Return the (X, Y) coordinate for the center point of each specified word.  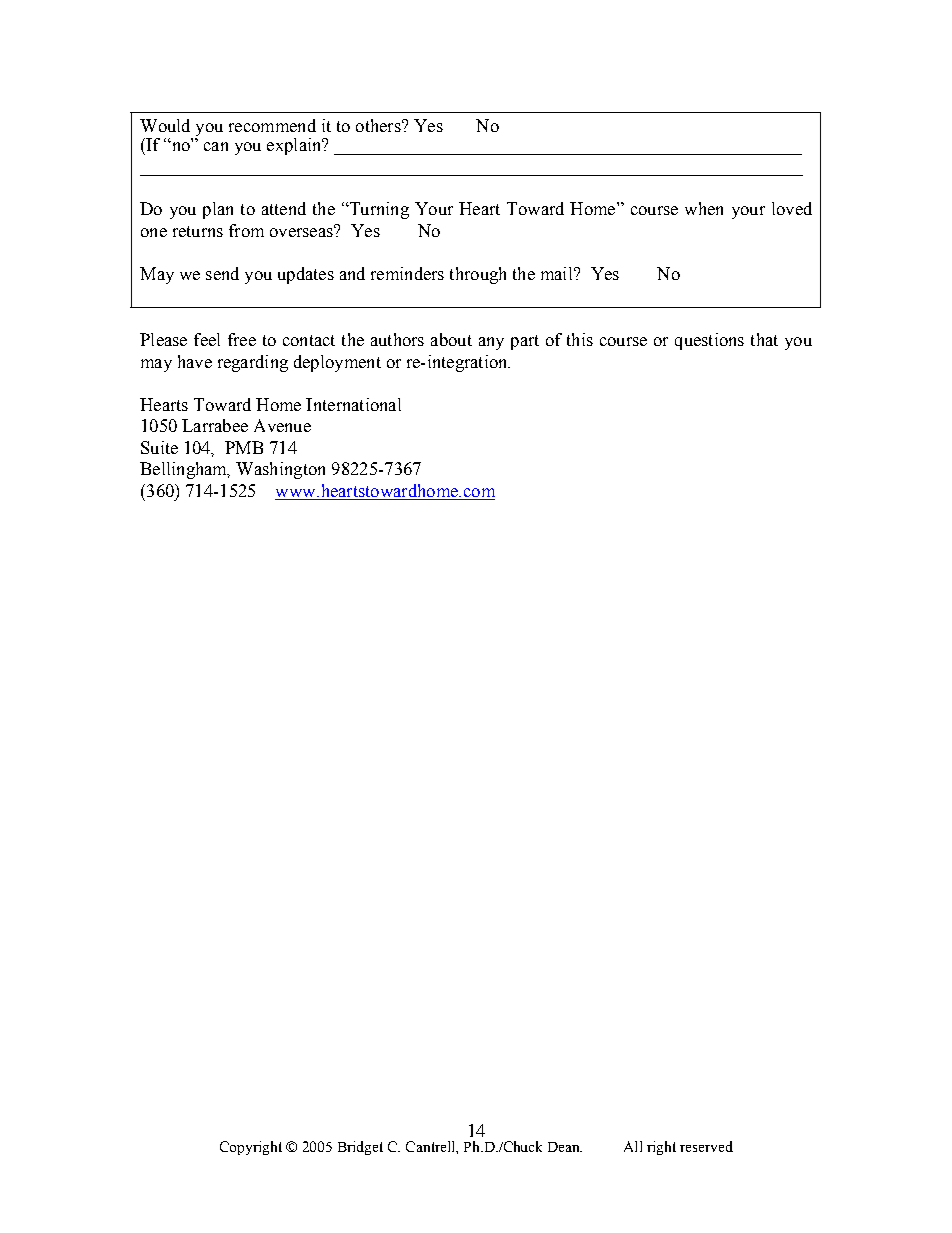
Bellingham (185, 470)
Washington (280, 470)
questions (709, 341)
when (704, 208)
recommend (272, 125)
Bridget (360, 1148)
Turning (378, 210)
